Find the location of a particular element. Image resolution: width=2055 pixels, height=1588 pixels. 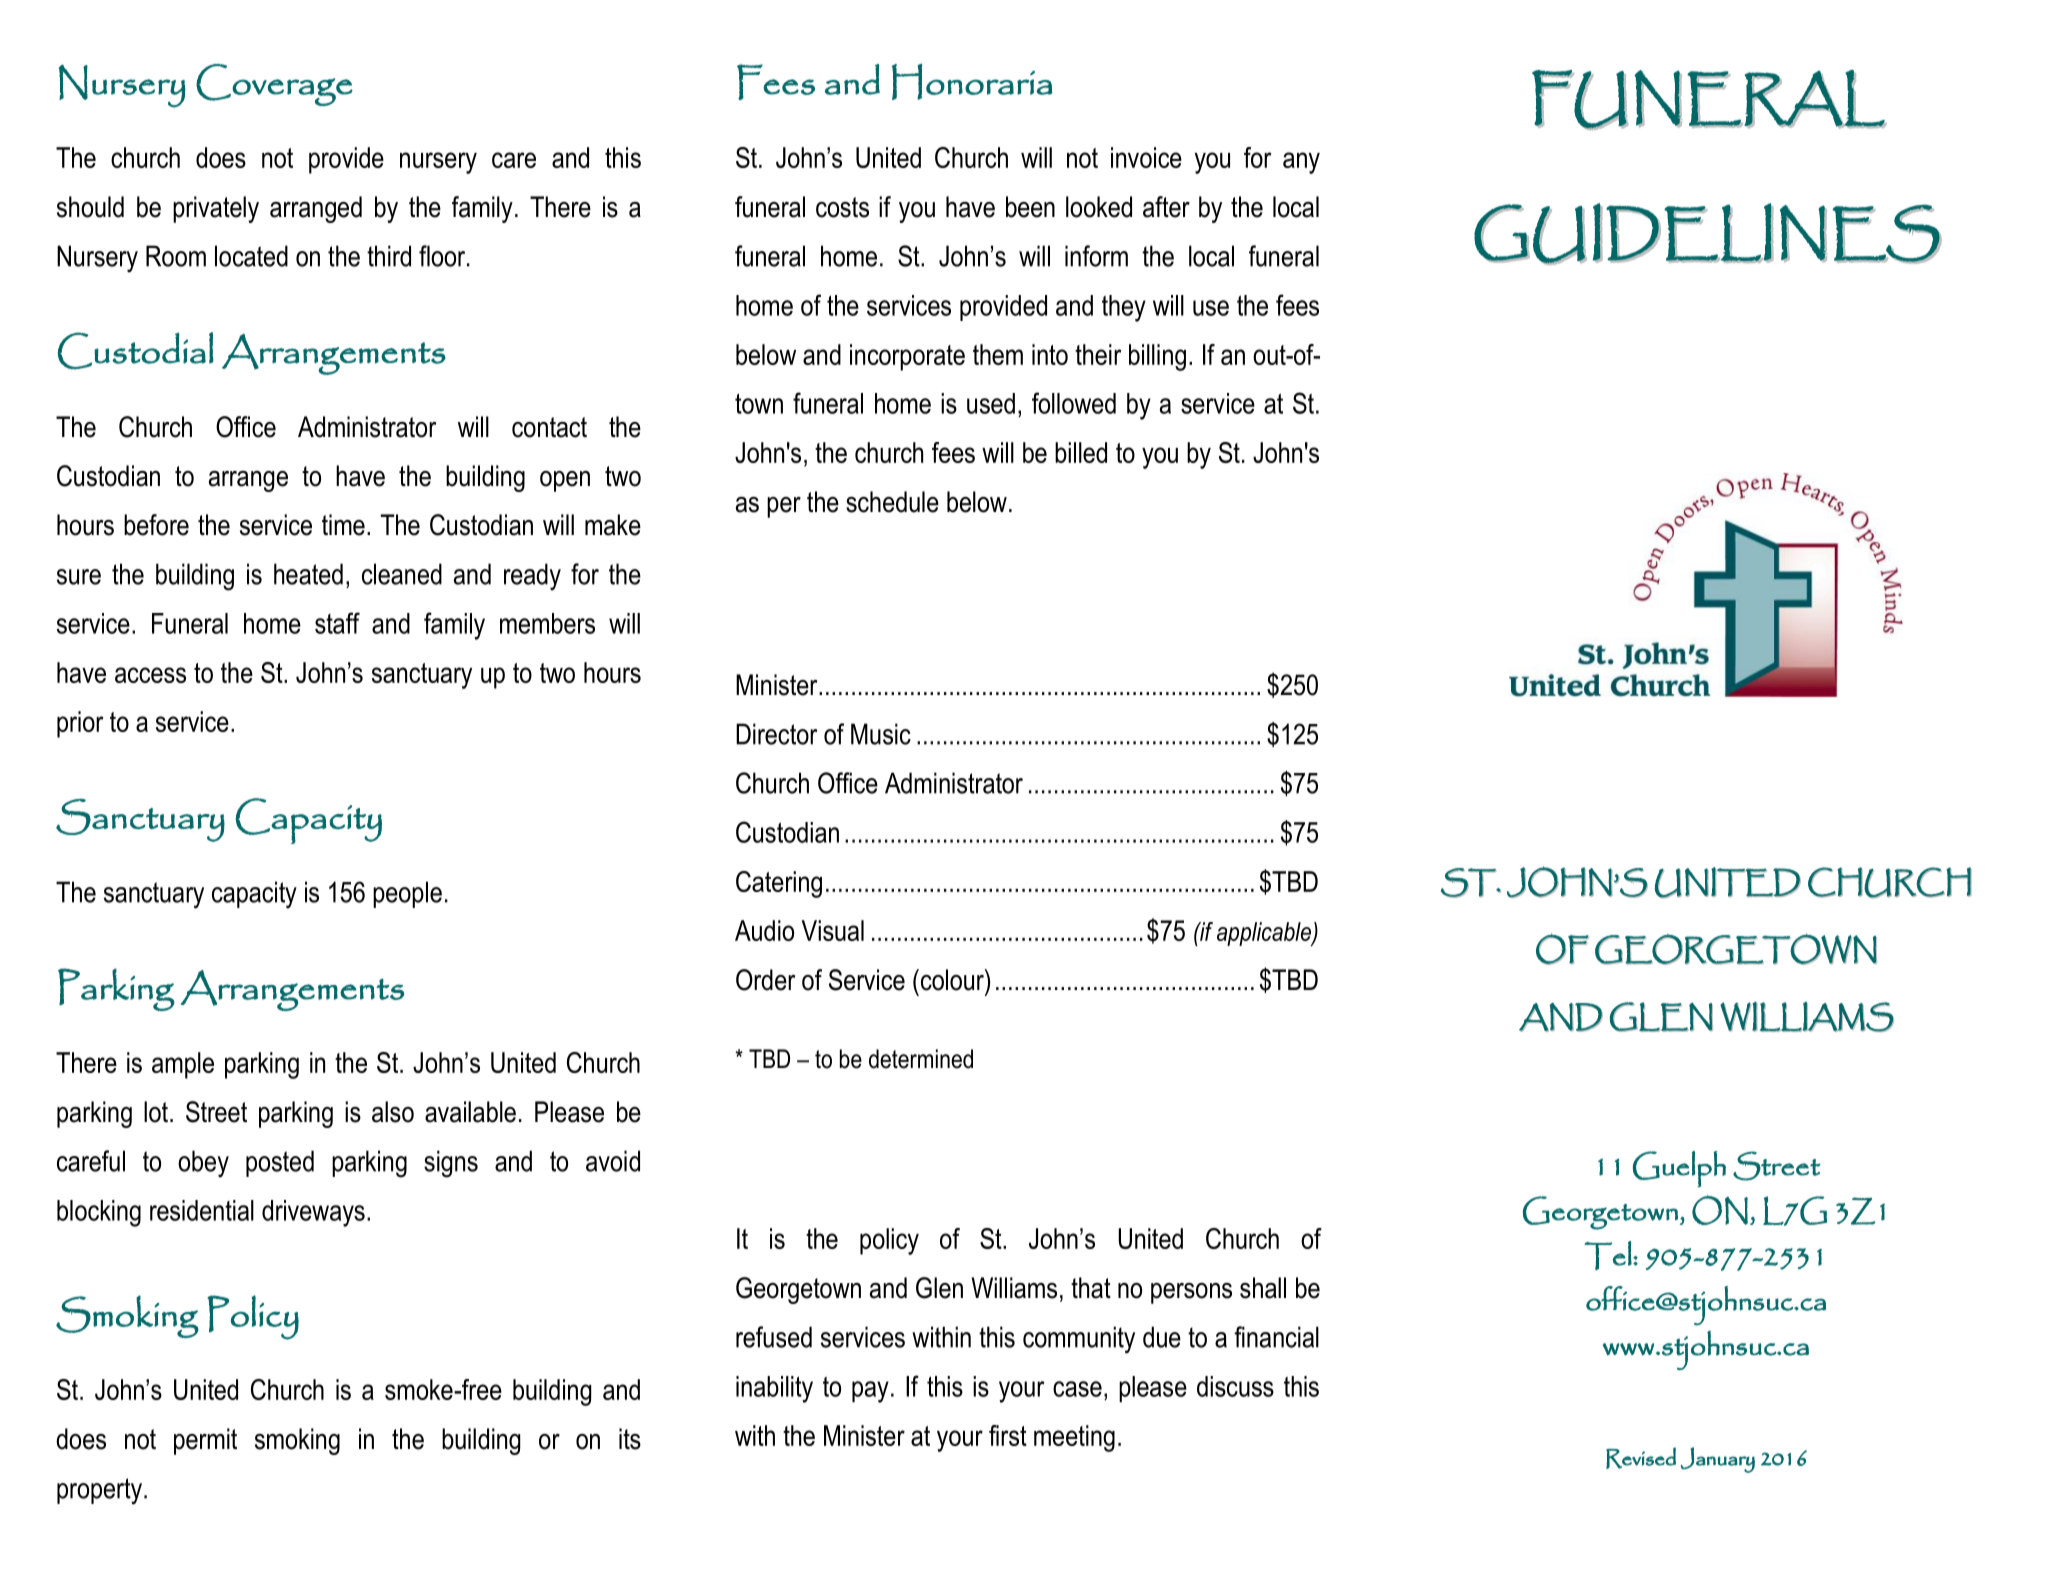

Coverage is located at coordinates (274, 85).
